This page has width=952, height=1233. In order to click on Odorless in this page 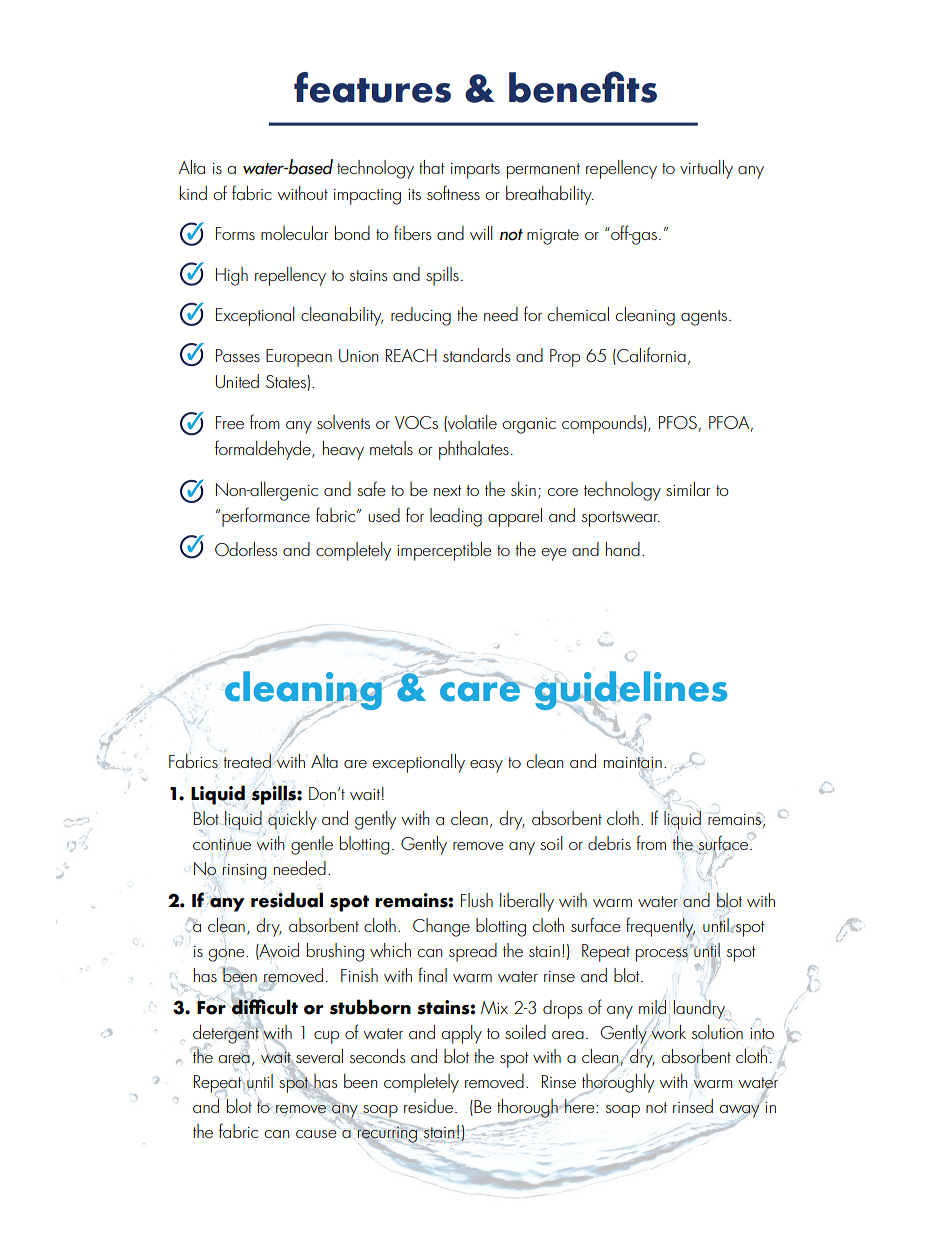, I will do `click(246, 549)`.
